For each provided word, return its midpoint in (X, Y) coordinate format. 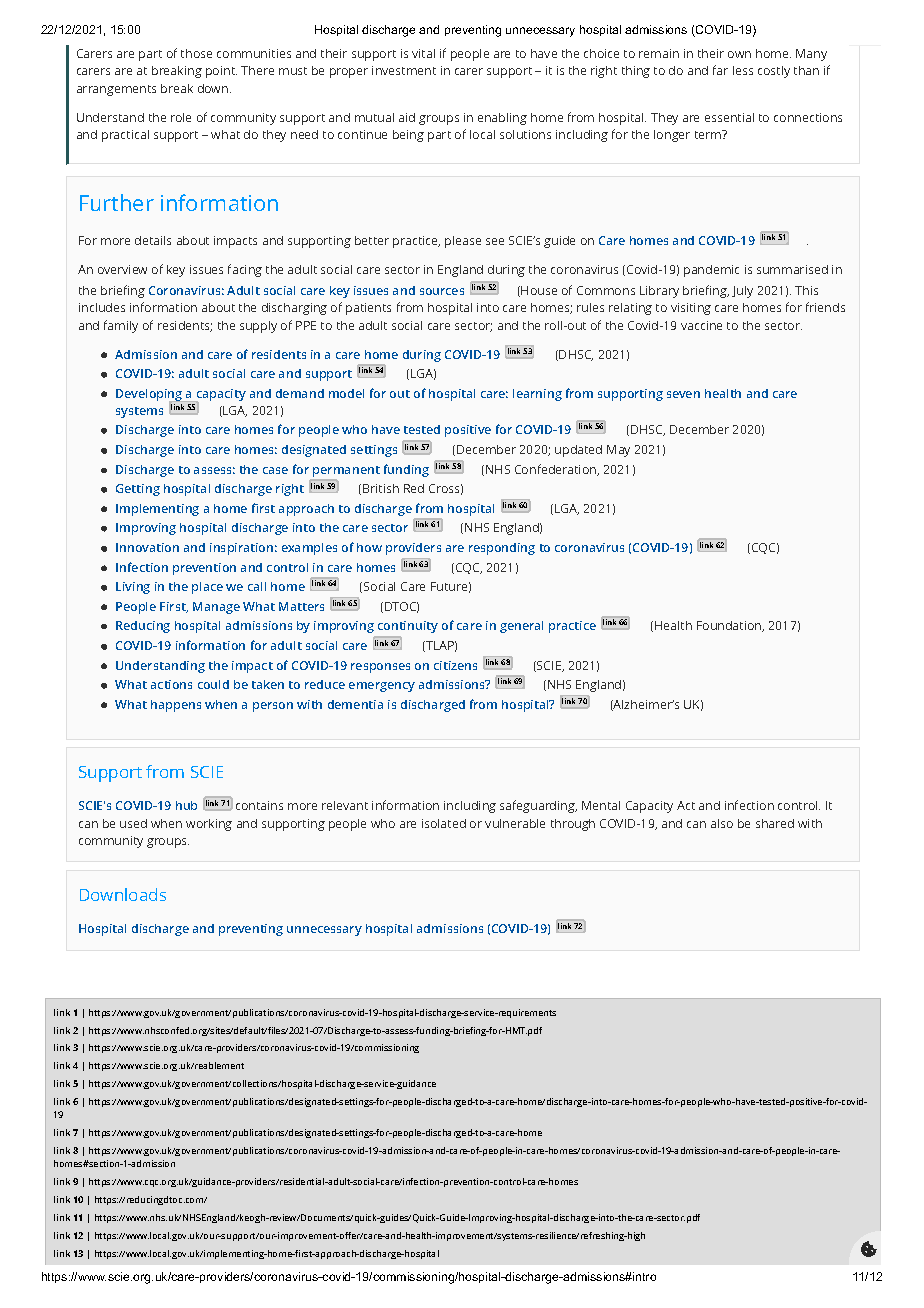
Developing (150, 396)
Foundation (730, 626)
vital (423, 53)
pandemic (711, 271)
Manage (216, 608)
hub (186, 805)
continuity (408, 627)
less (743, 70)
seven (683, 394)
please (463, 242)
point (221, 72)
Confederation (557, 470)
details (153, 240)
